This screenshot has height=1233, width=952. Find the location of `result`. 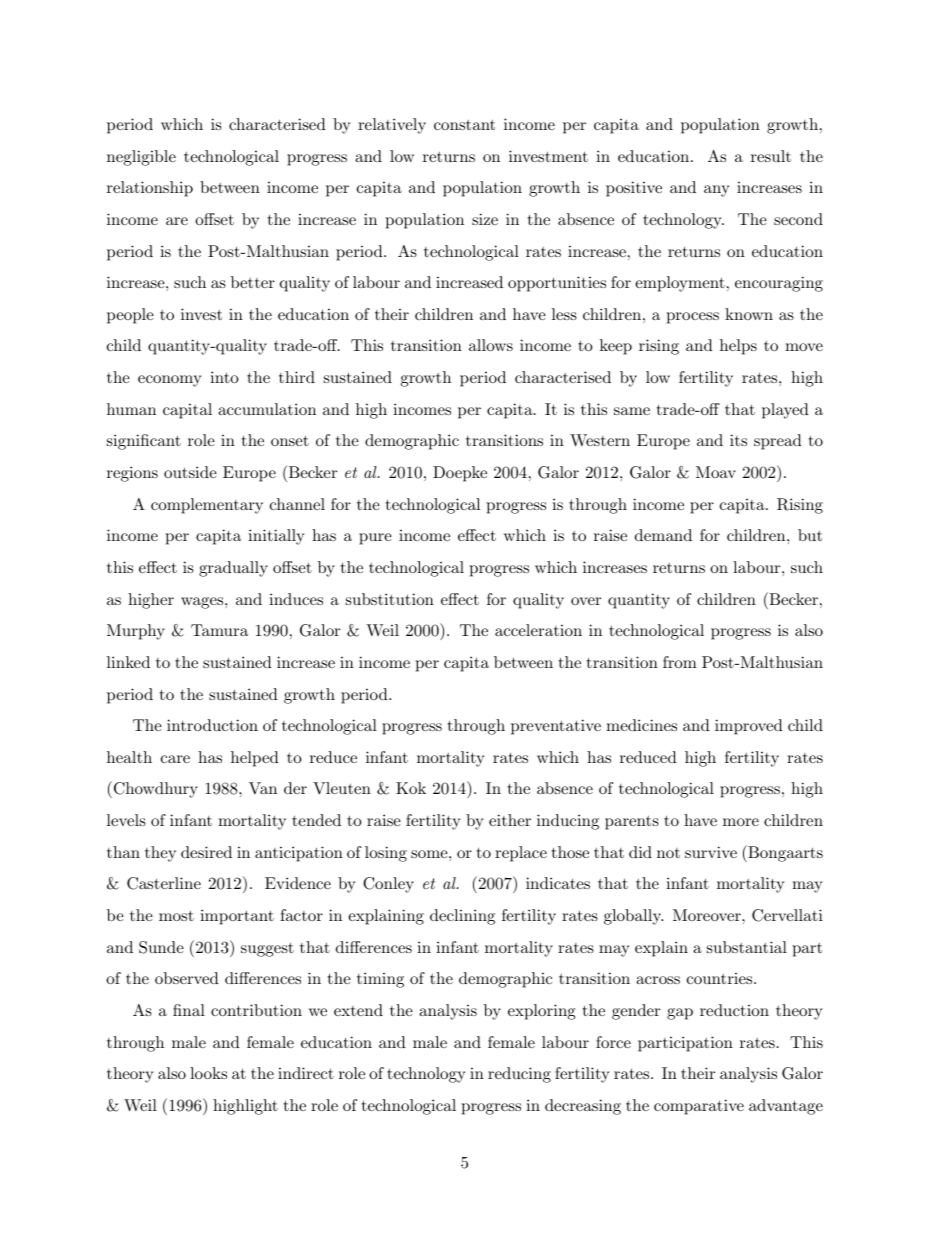

result is located at coordinates (771, 156).
